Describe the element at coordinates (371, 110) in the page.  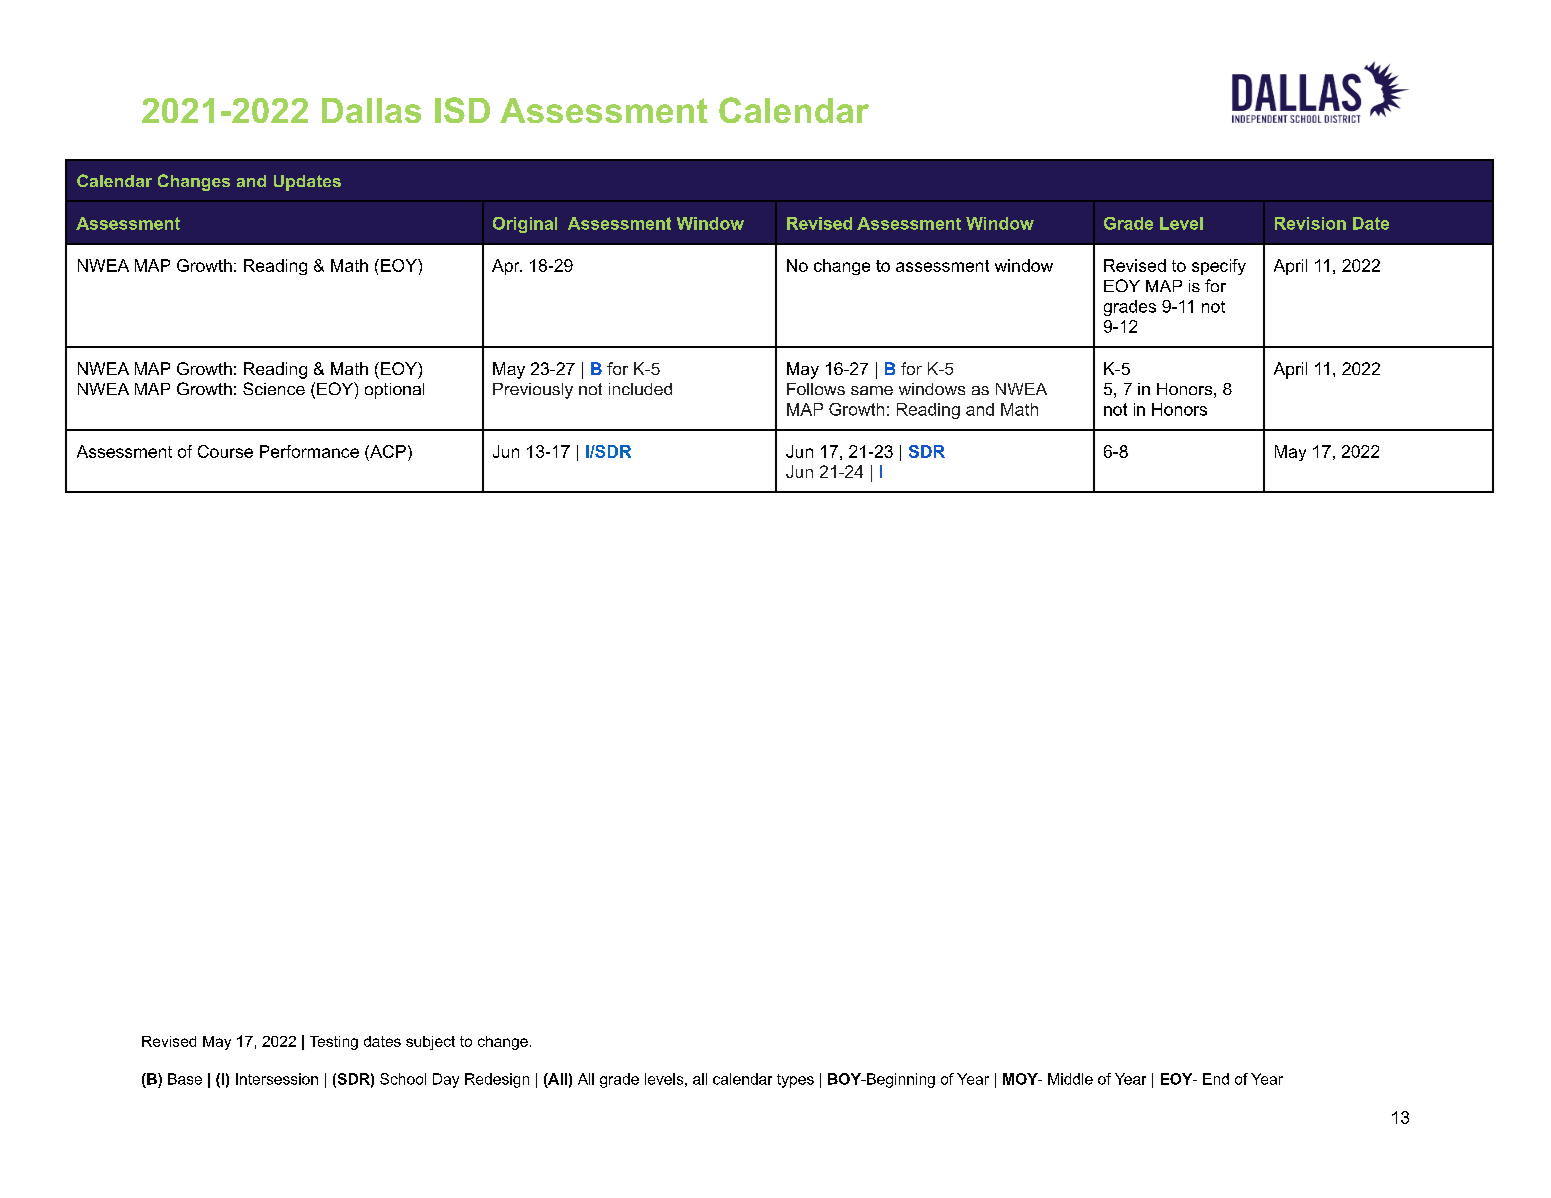
I see `Dallas` at that location.
